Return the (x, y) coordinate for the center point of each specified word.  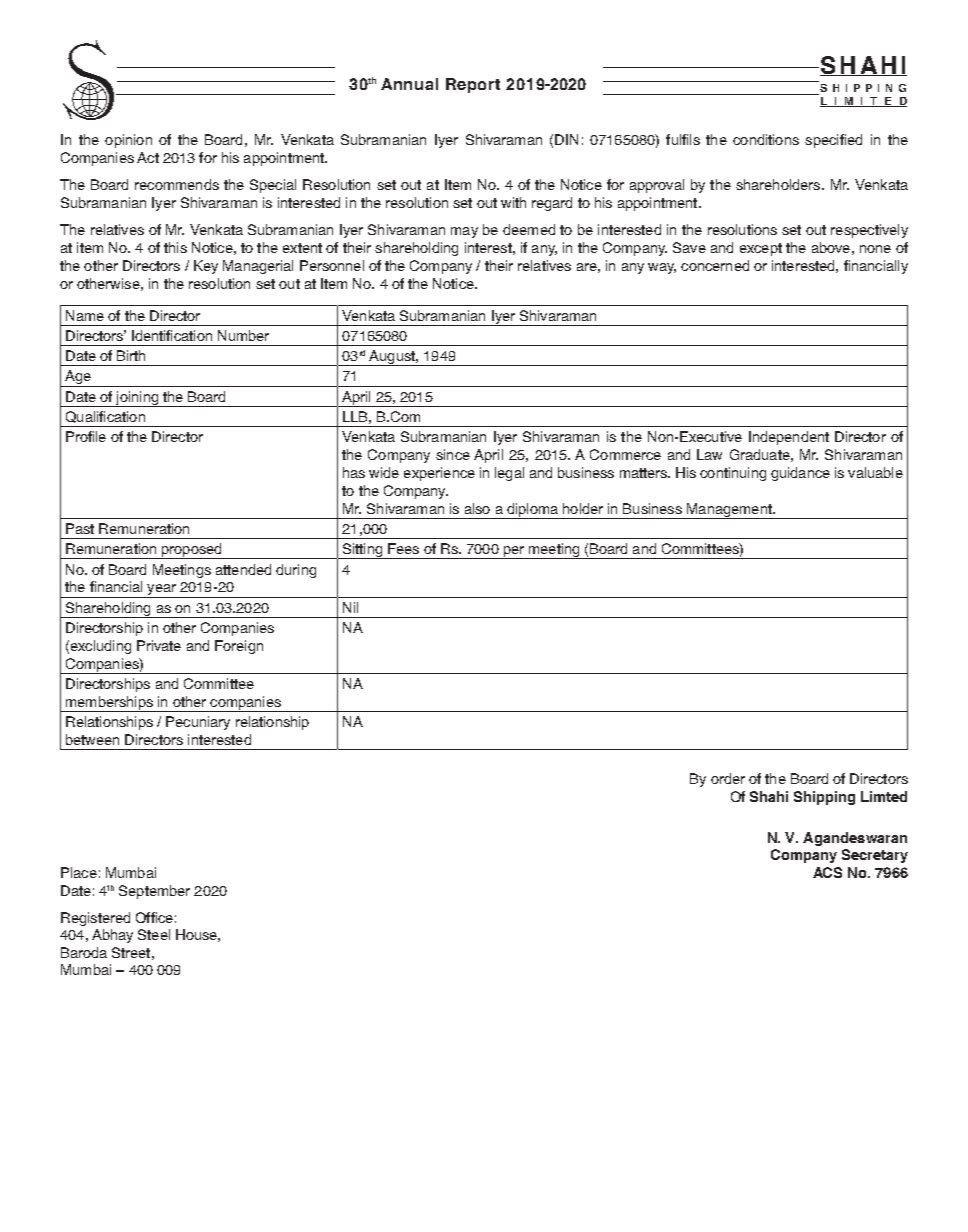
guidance (800, 474)
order (728, 778)
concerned (715, 265)
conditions (766, 139)
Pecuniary (198, 723)
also (477, 508)
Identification (172, 335)
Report (473, 85)
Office (154, 917)
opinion (128, 141)
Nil (350, 607)
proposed (192, 551)
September (154, 892)
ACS (827, 872)
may (464, 232)
